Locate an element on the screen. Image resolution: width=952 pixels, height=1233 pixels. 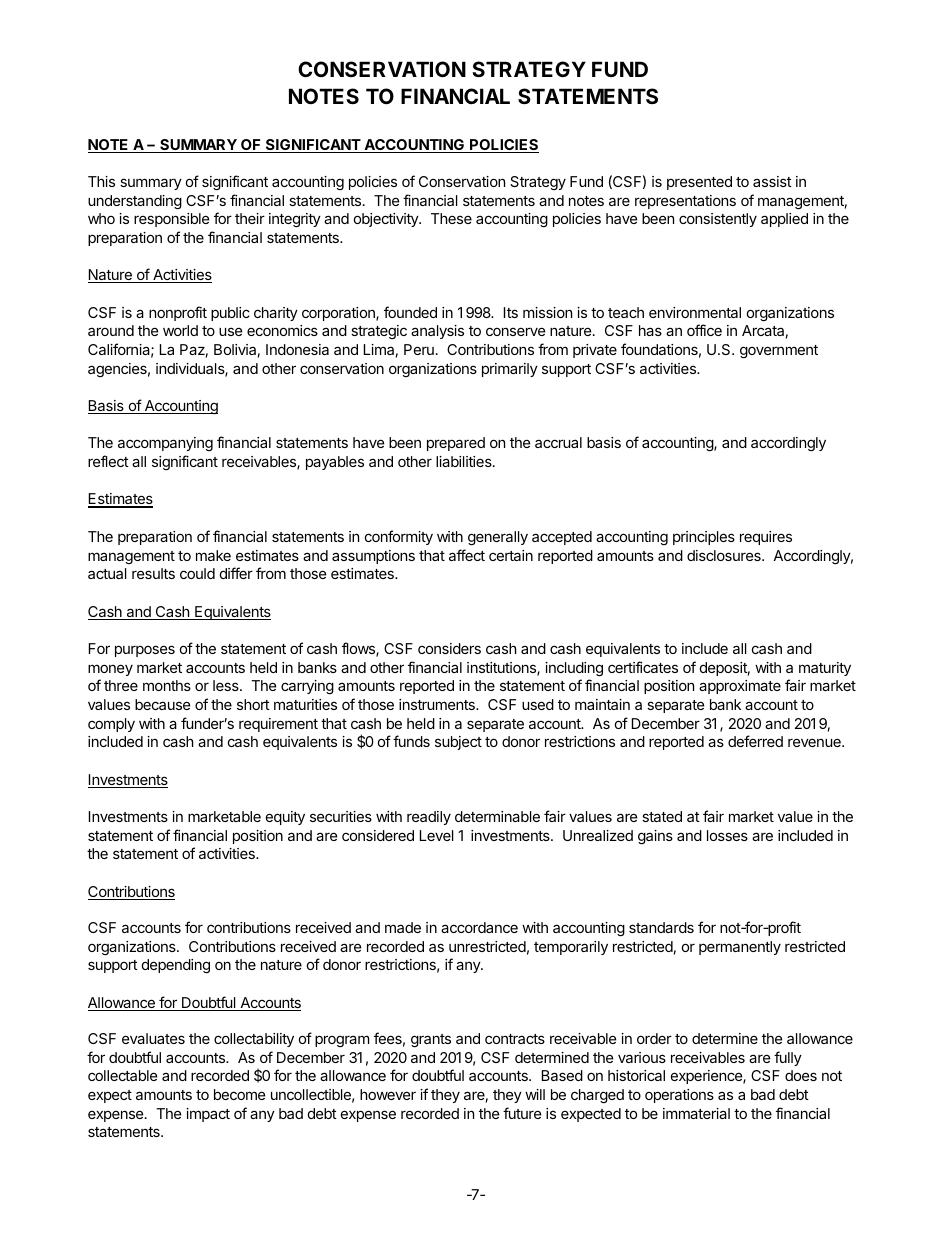
consistently is located at coordinates (718, 220).
